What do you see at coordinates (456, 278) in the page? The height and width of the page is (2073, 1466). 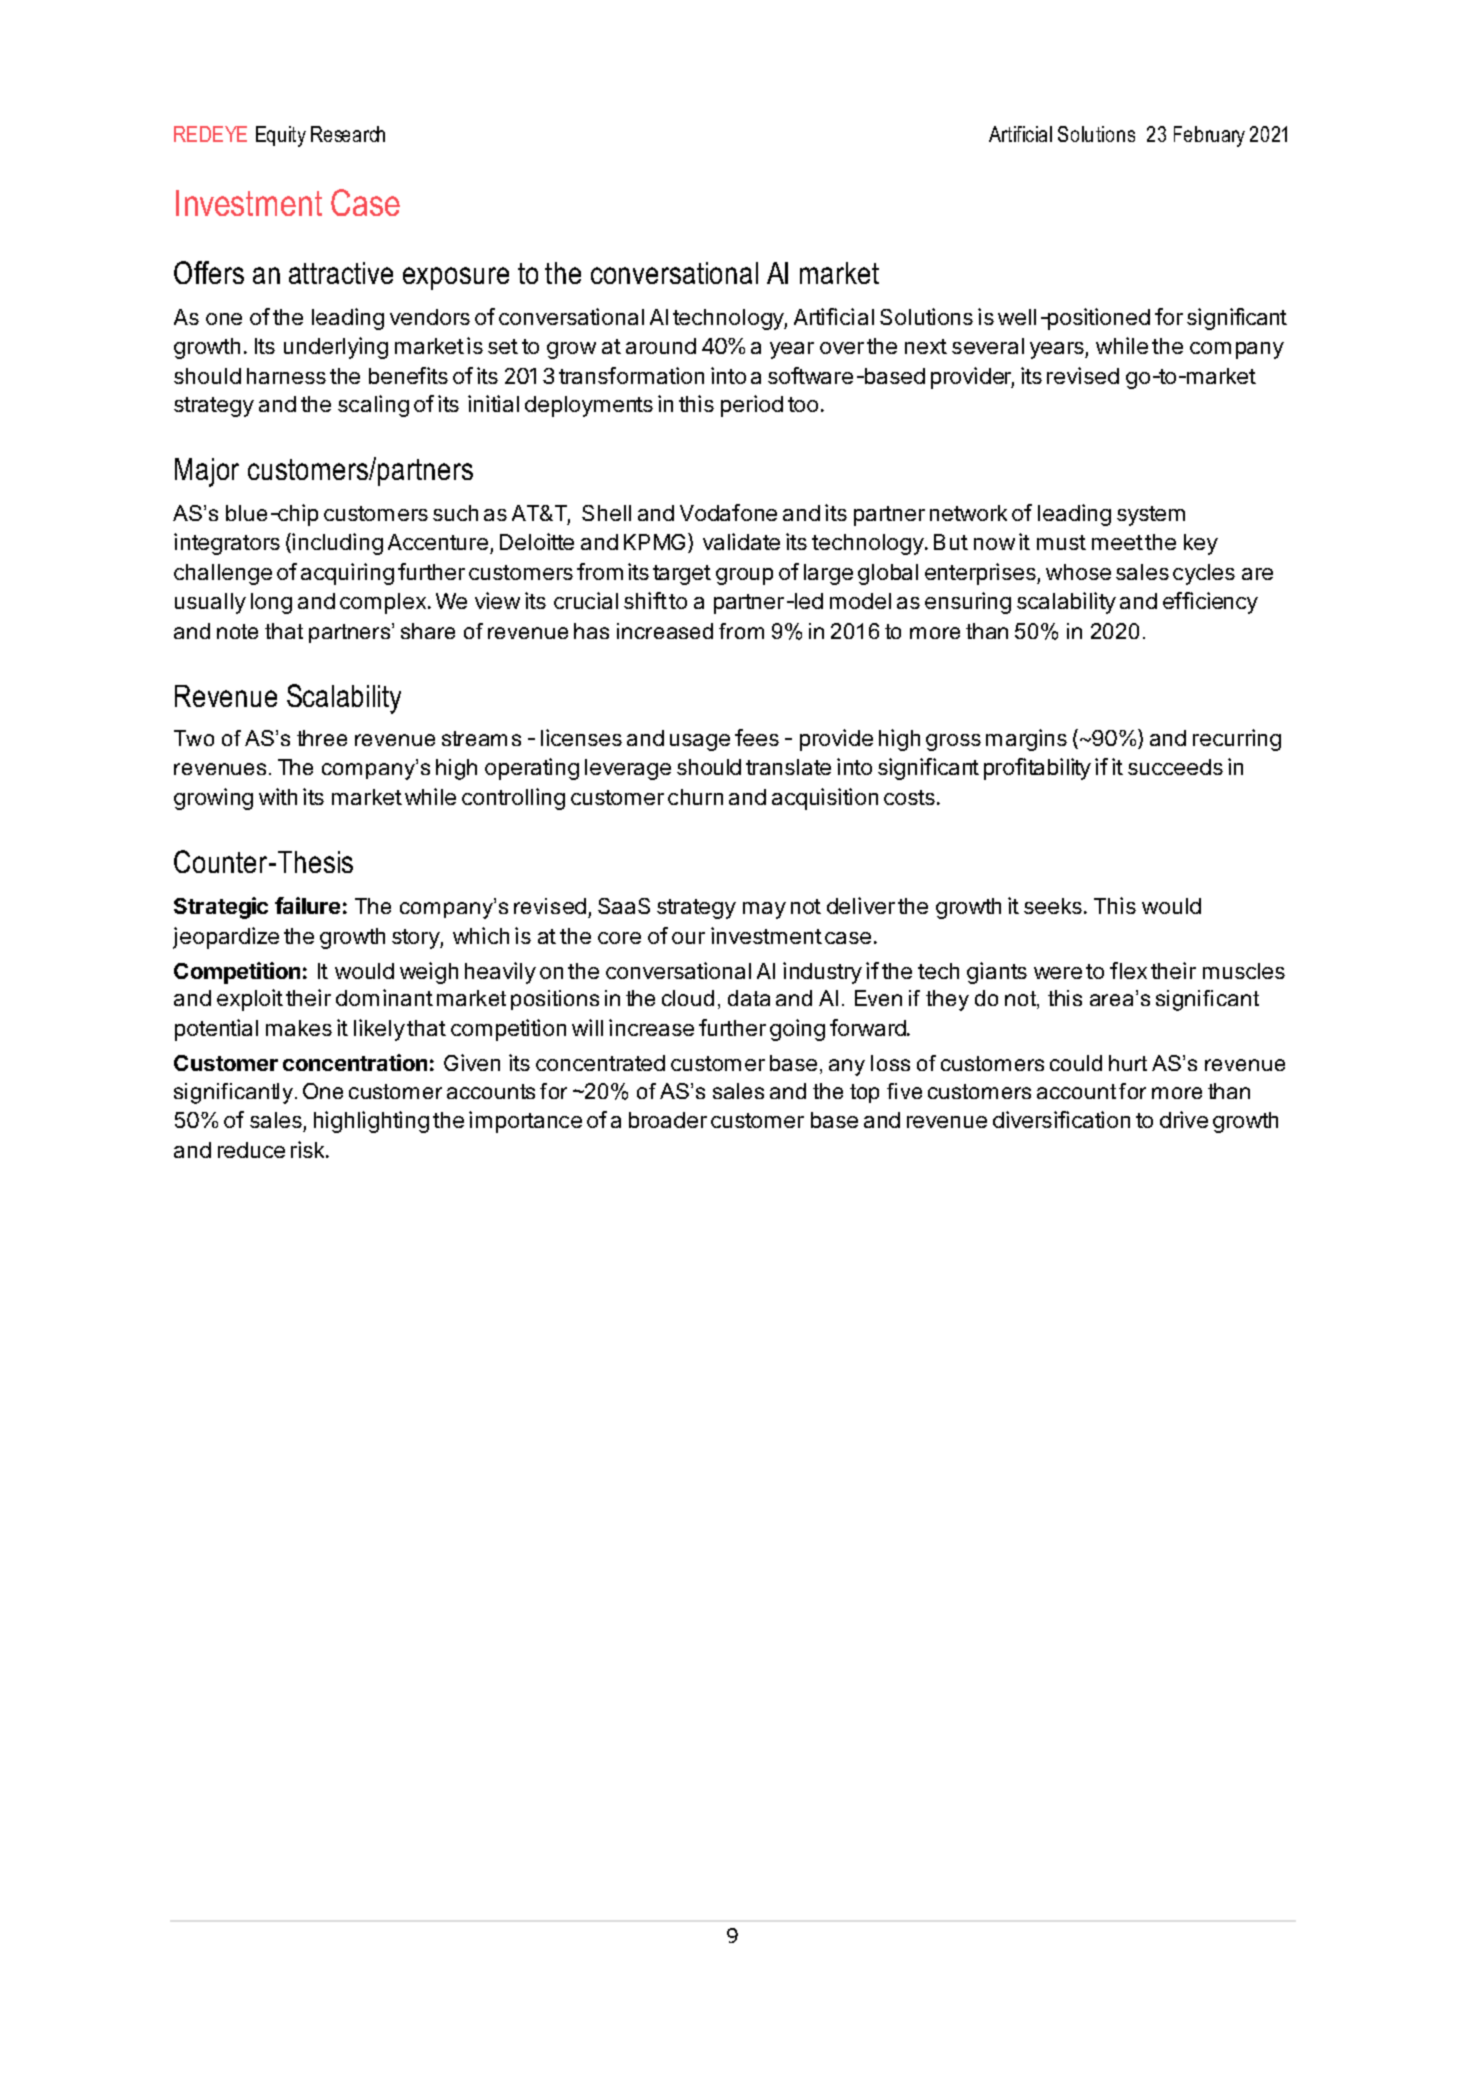 I see `exposure` at bounding box center [456, 278].
